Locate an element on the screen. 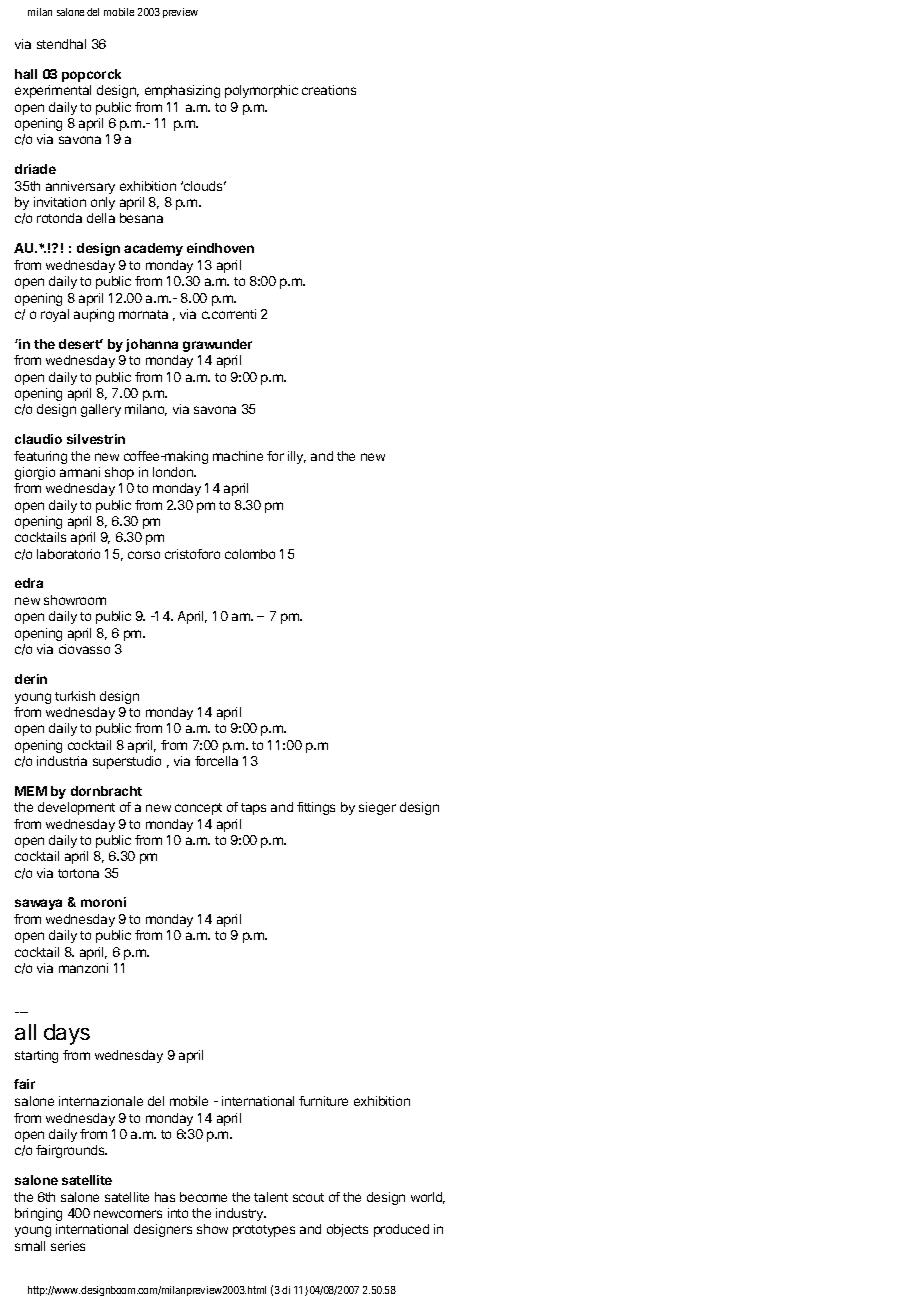  series is located at coordinates (68, 1246).
